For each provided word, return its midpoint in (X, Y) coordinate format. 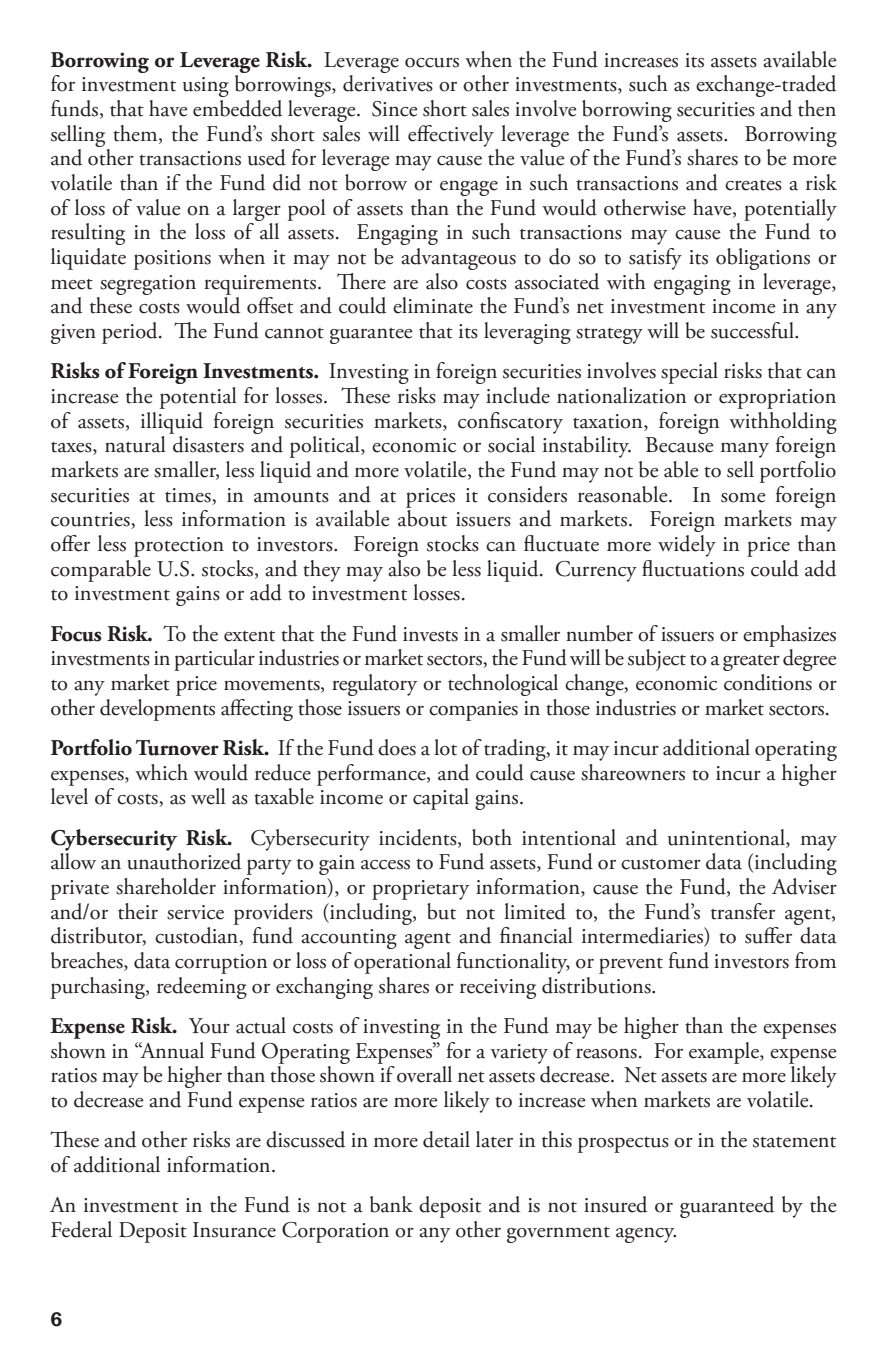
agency (646, 1235)
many (745, 450)
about (422, 518)
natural (135, 444)
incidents (419, 838)
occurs (432, 62)
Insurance (234, 1230)
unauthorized (184, 860)
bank (391, 1204)
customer (661, 864)
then (817, 108)
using (206, 87)
